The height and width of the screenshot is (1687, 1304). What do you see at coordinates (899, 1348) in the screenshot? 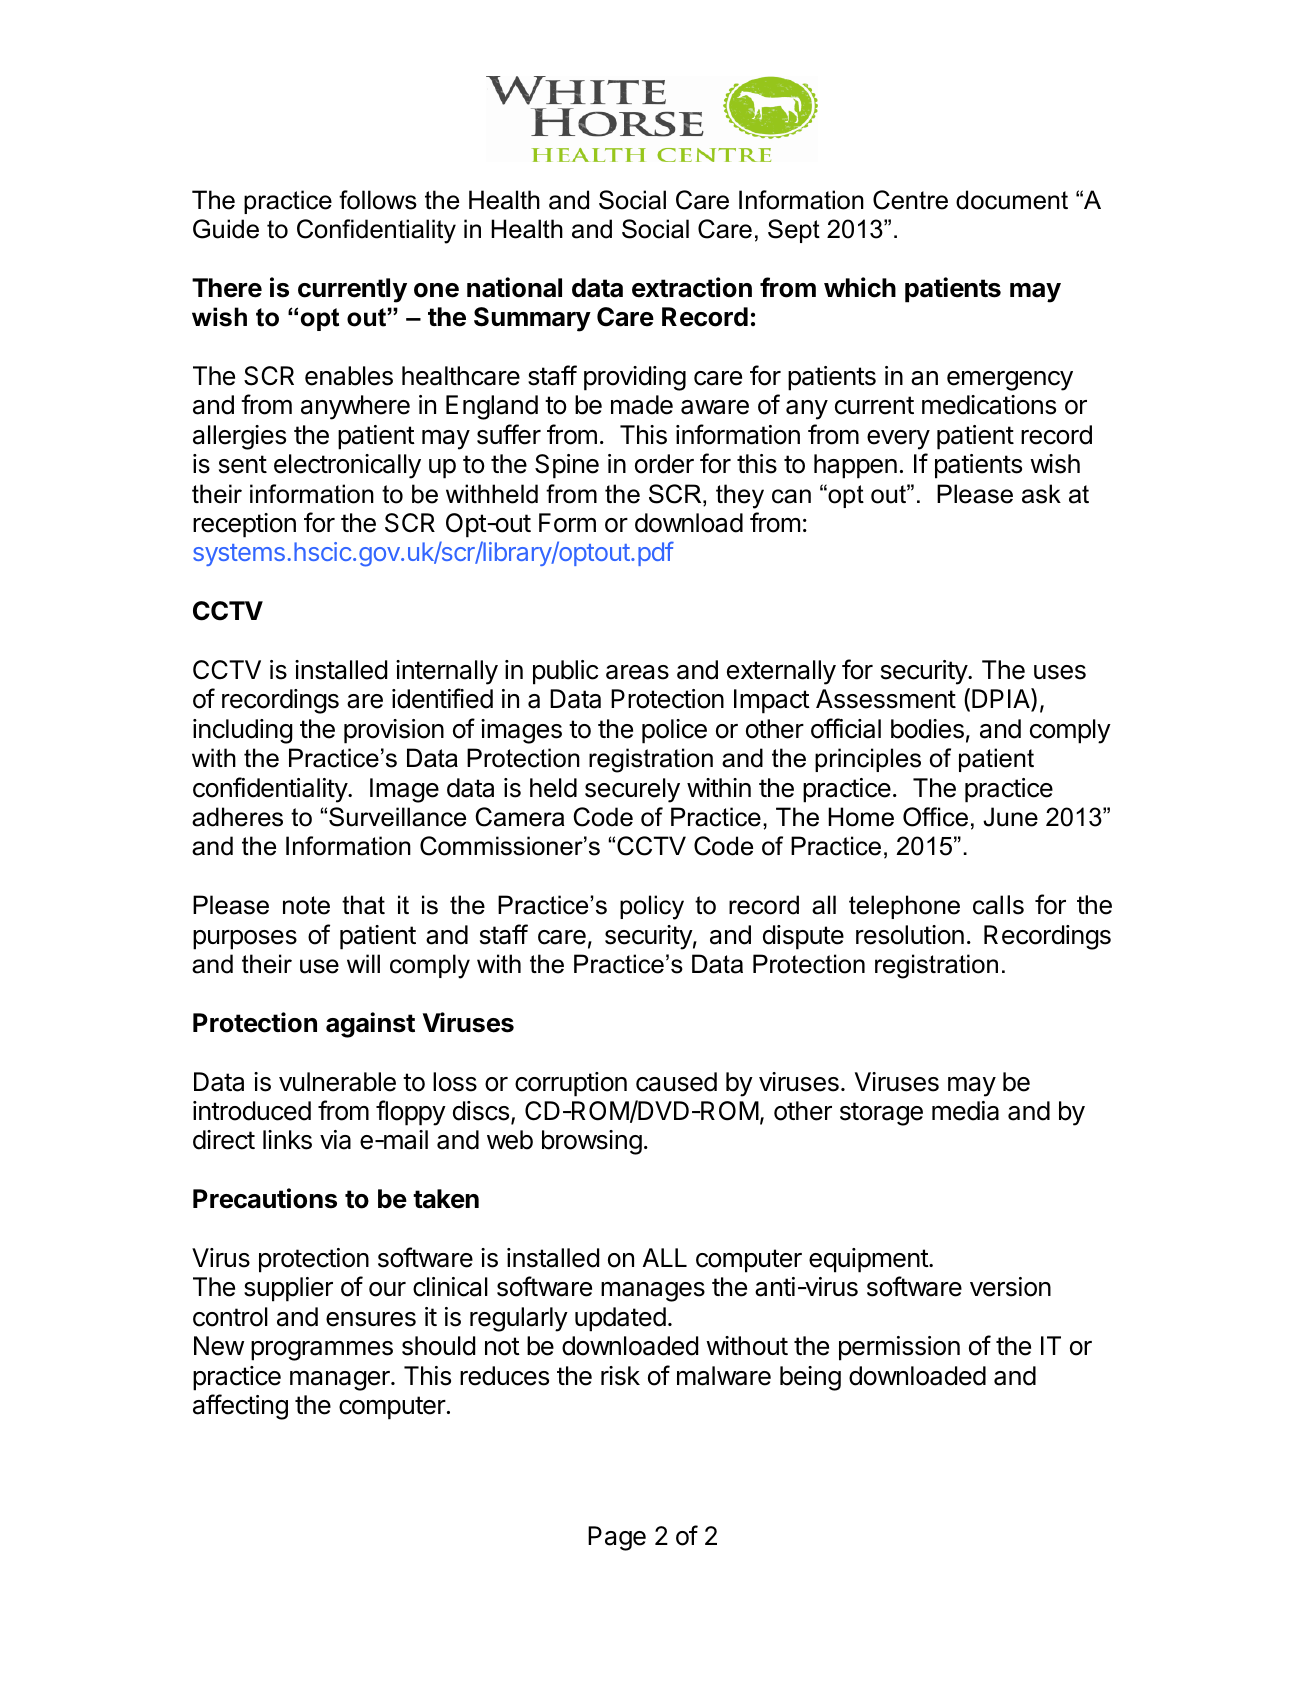
I see `permission` at bounding box center [899, 1348].
